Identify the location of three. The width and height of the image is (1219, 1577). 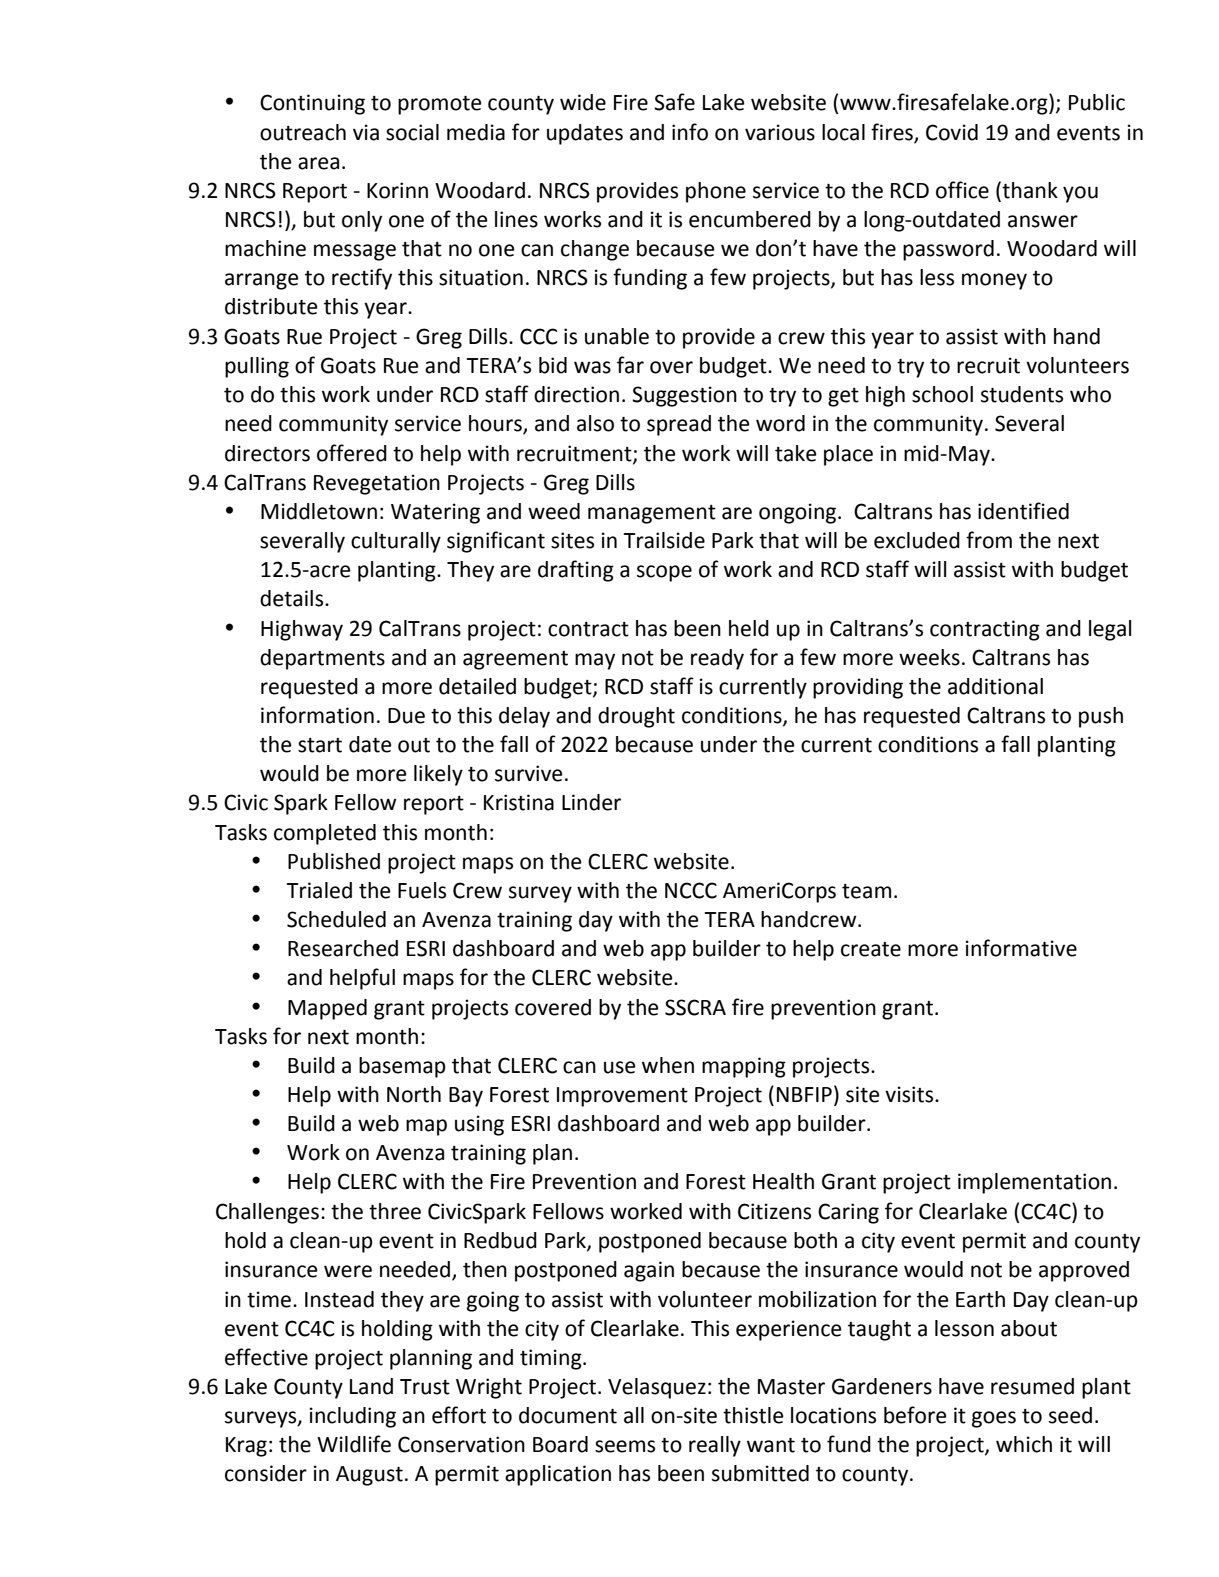
(395, 1211).
